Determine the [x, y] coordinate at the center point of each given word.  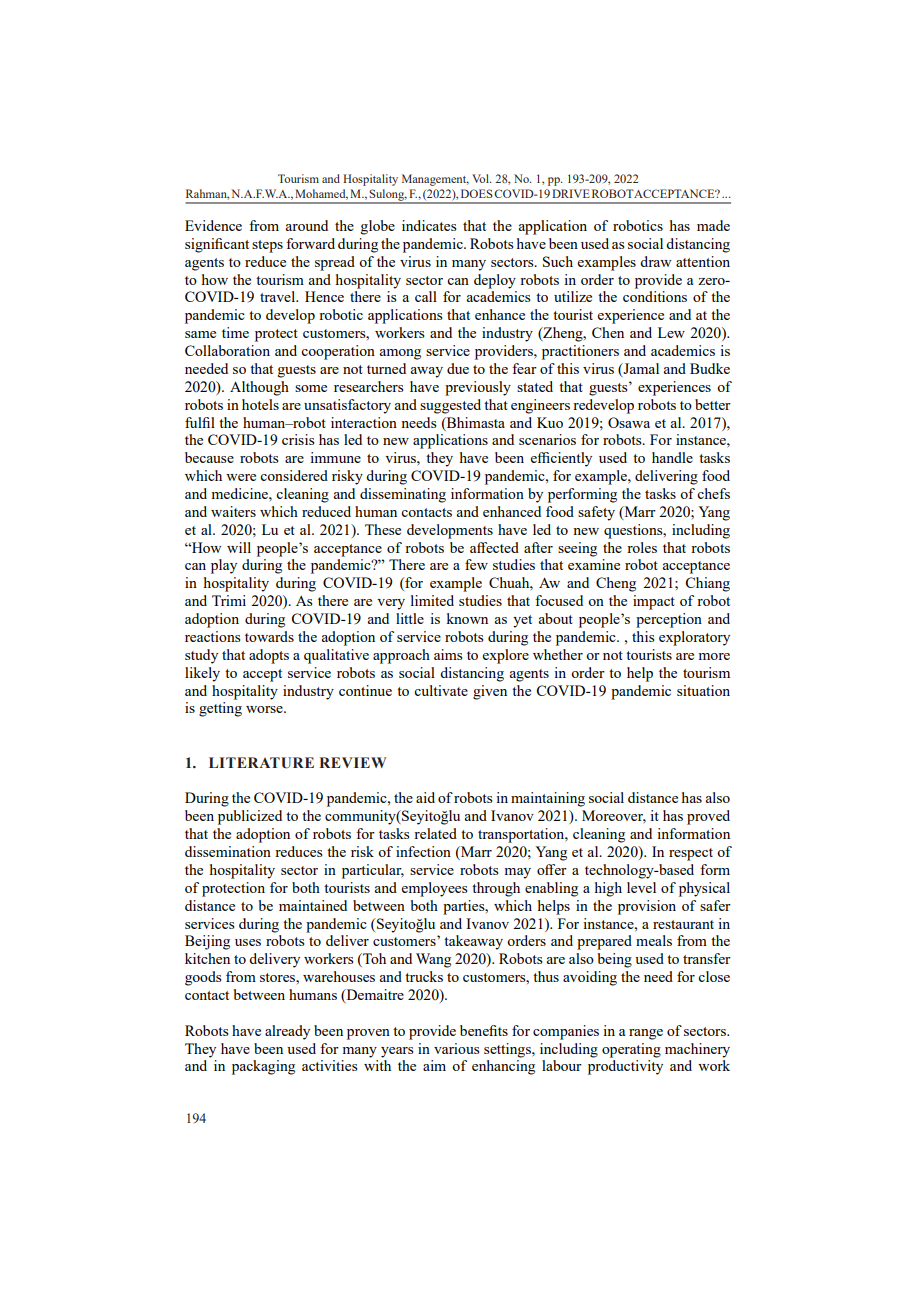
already [287, 1032]
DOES [477, 193]
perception [669, 620]
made [713, 225]
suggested [450, 406]
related [435, 833]
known [467, 618]
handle [672, 457]
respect [691, 854]
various [456, 1048]
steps [267, 246]
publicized [250, 817]
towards [269, 636]
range [646, 1034]
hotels [260, 404]
